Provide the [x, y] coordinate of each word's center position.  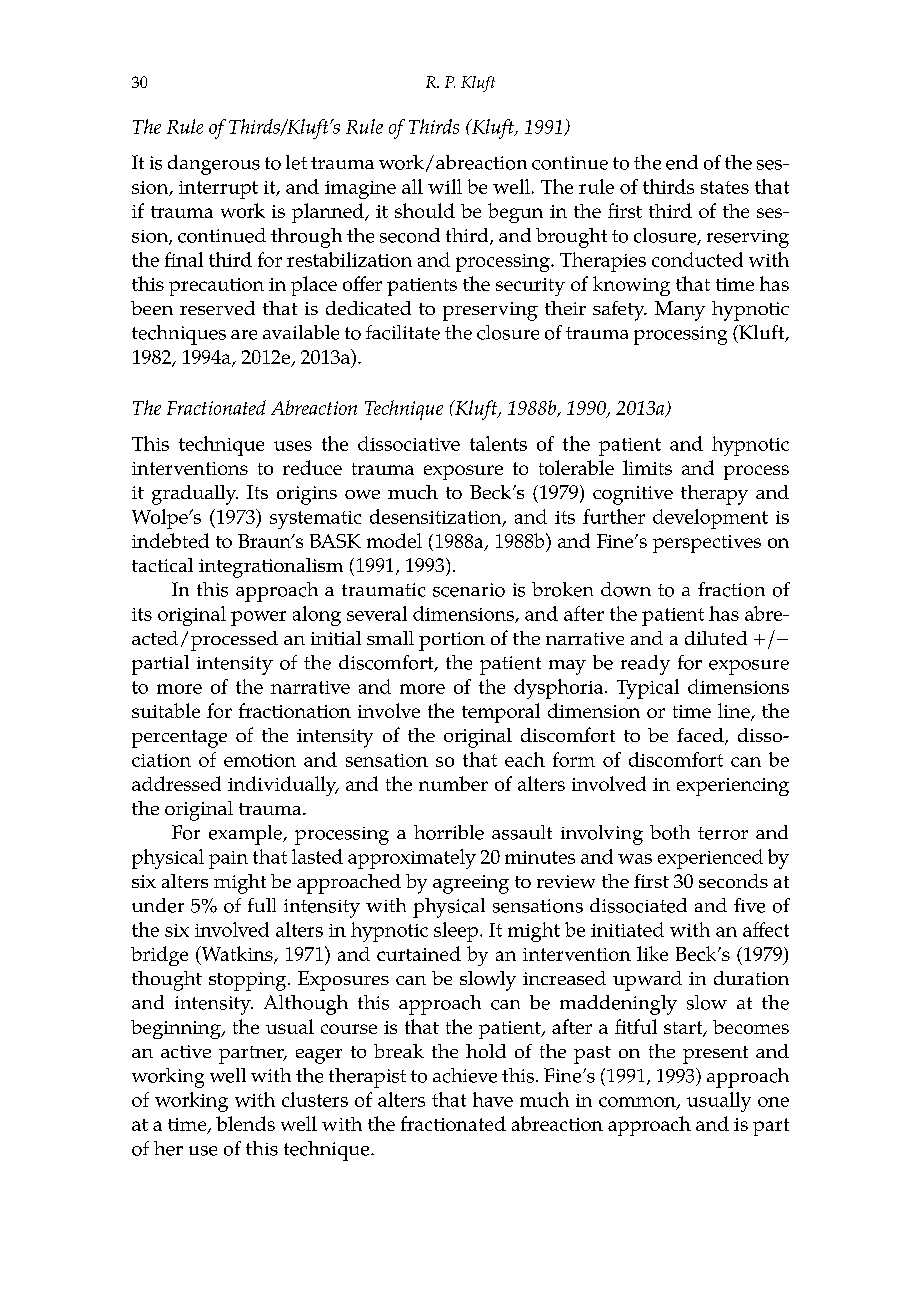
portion [452, 641]
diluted [716, 638]
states [725, 187]
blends [245, 1123]
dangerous [214, 165]
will [445, 186]
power [258, 618]
